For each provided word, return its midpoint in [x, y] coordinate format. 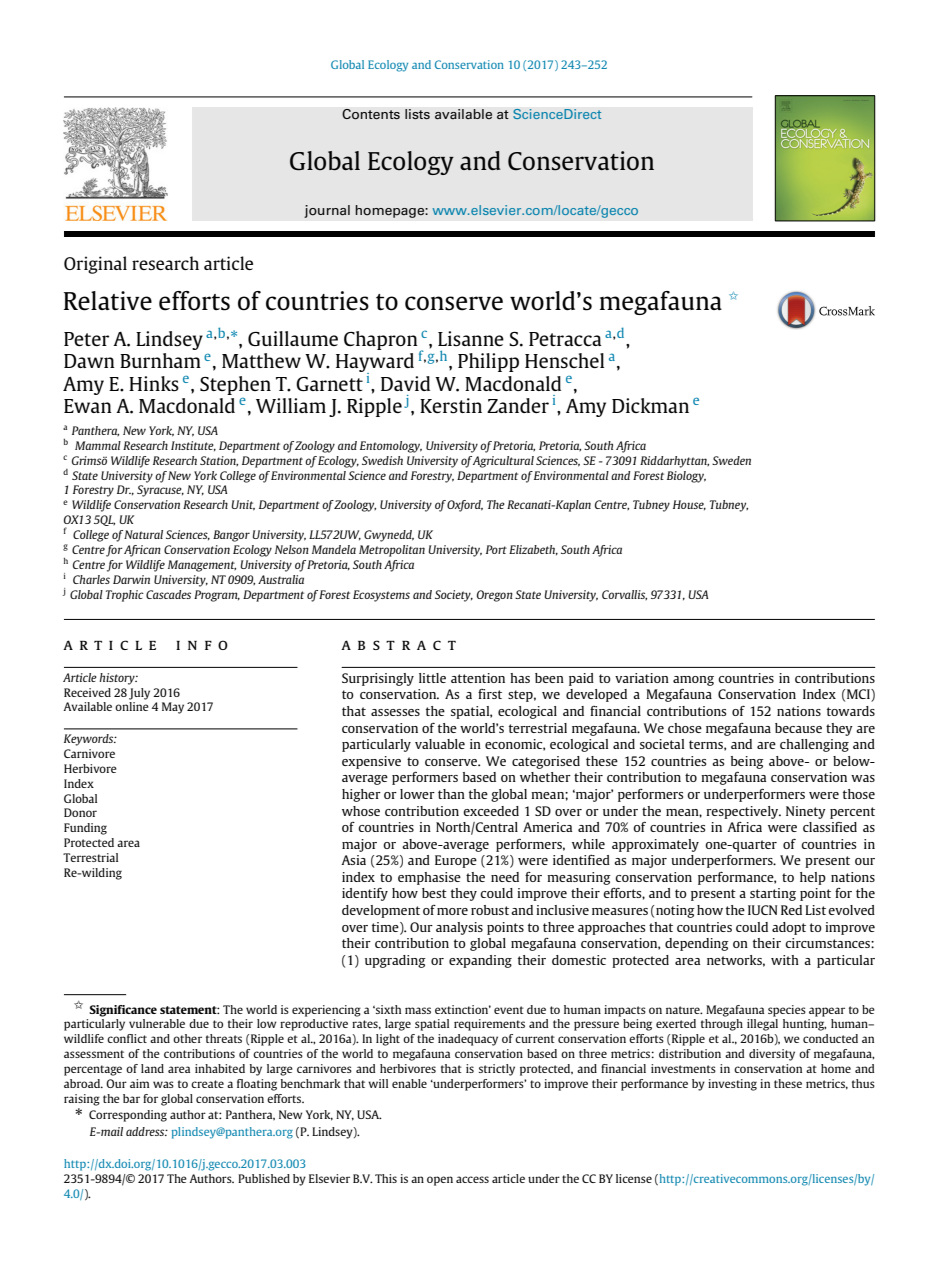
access [472, 1179]
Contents [371, 114]
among [693, 681]
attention [478, 678]
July [139, 694]
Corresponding [128, 1116]
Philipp [488, 362]
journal [327, 211]
